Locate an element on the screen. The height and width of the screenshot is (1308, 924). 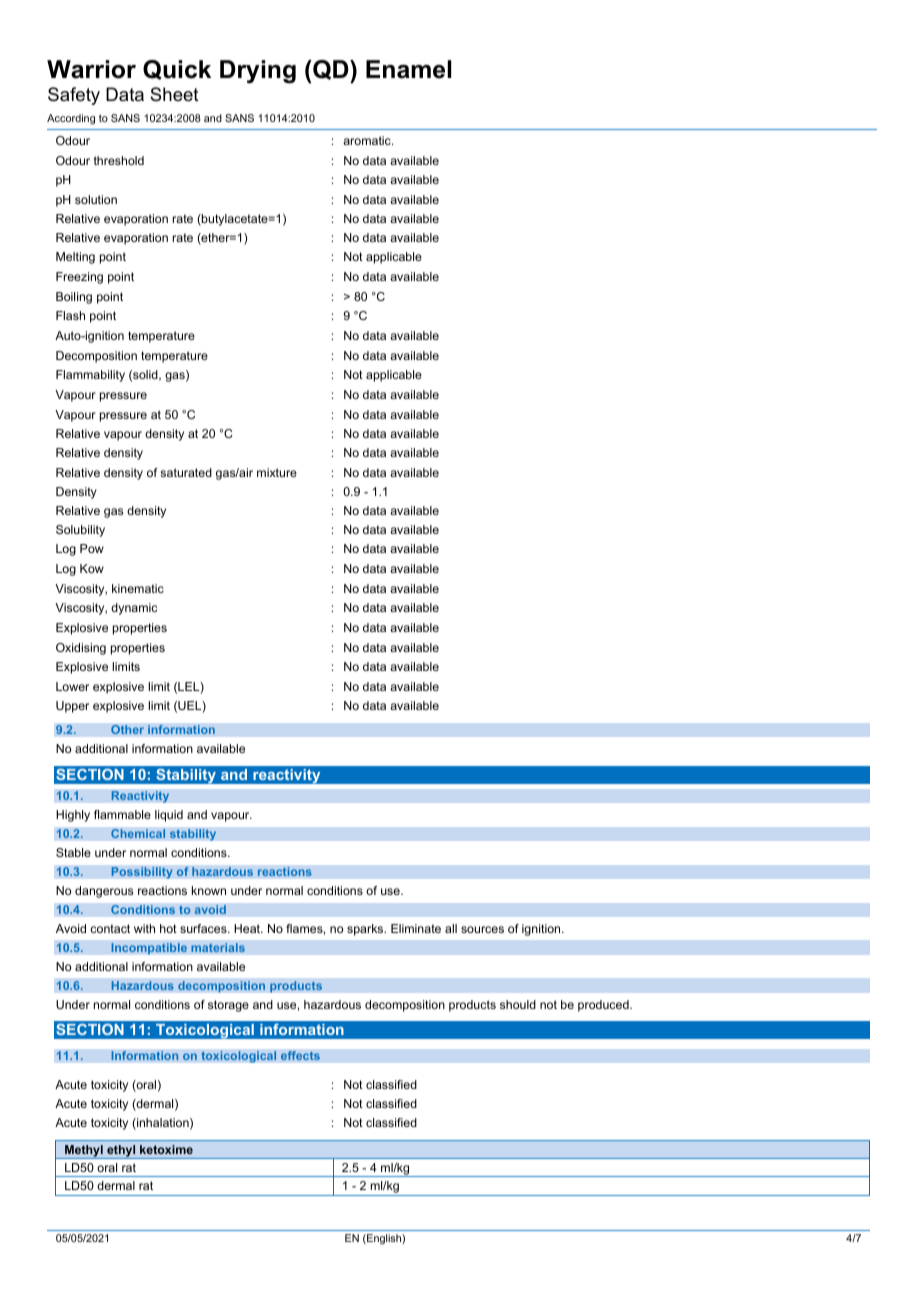
effects is located at coordinates (300, 1056).
